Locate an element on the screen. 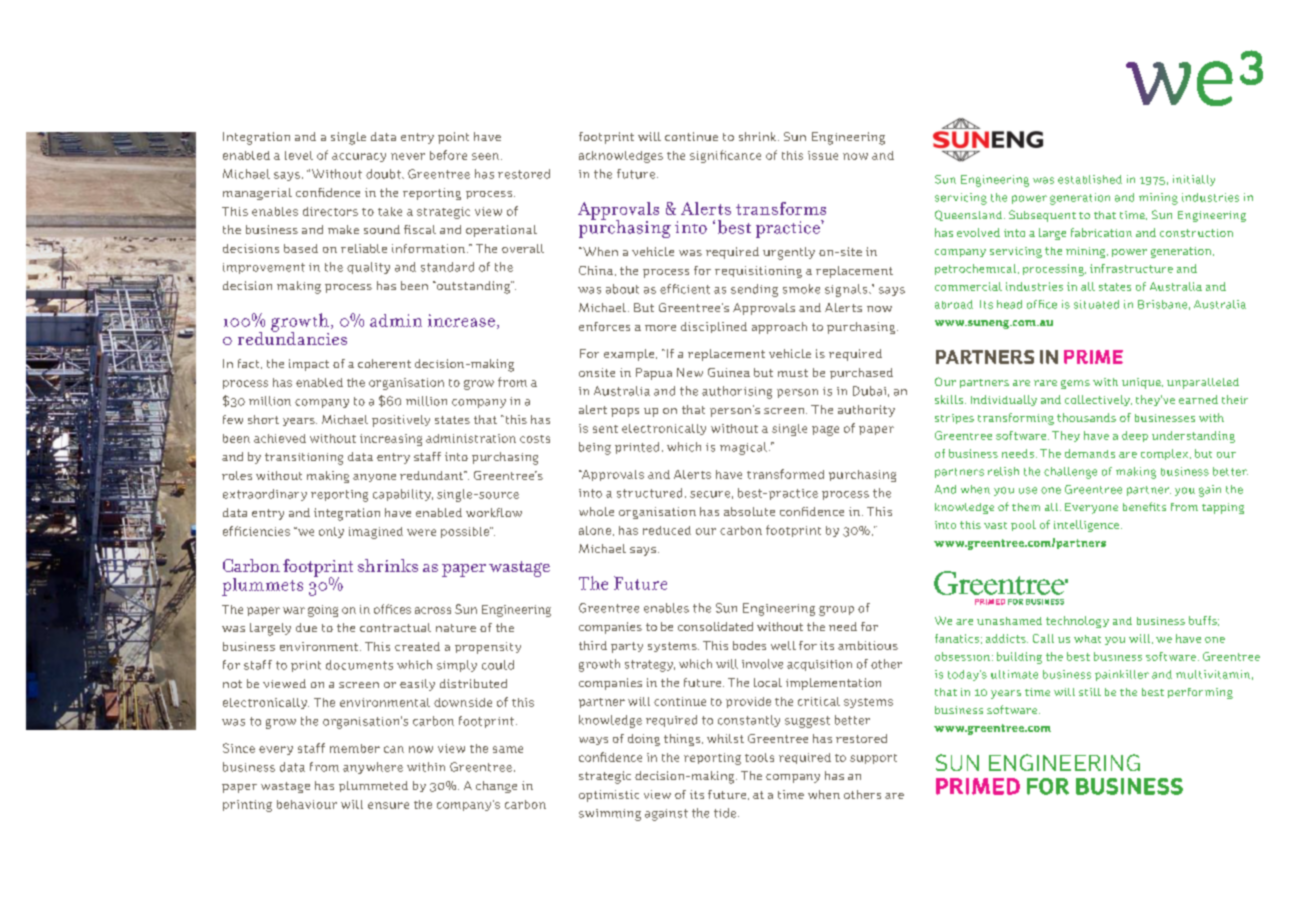 The width and height of the screenshot is (1308, 924). support is located at coordinates (873, 759).
